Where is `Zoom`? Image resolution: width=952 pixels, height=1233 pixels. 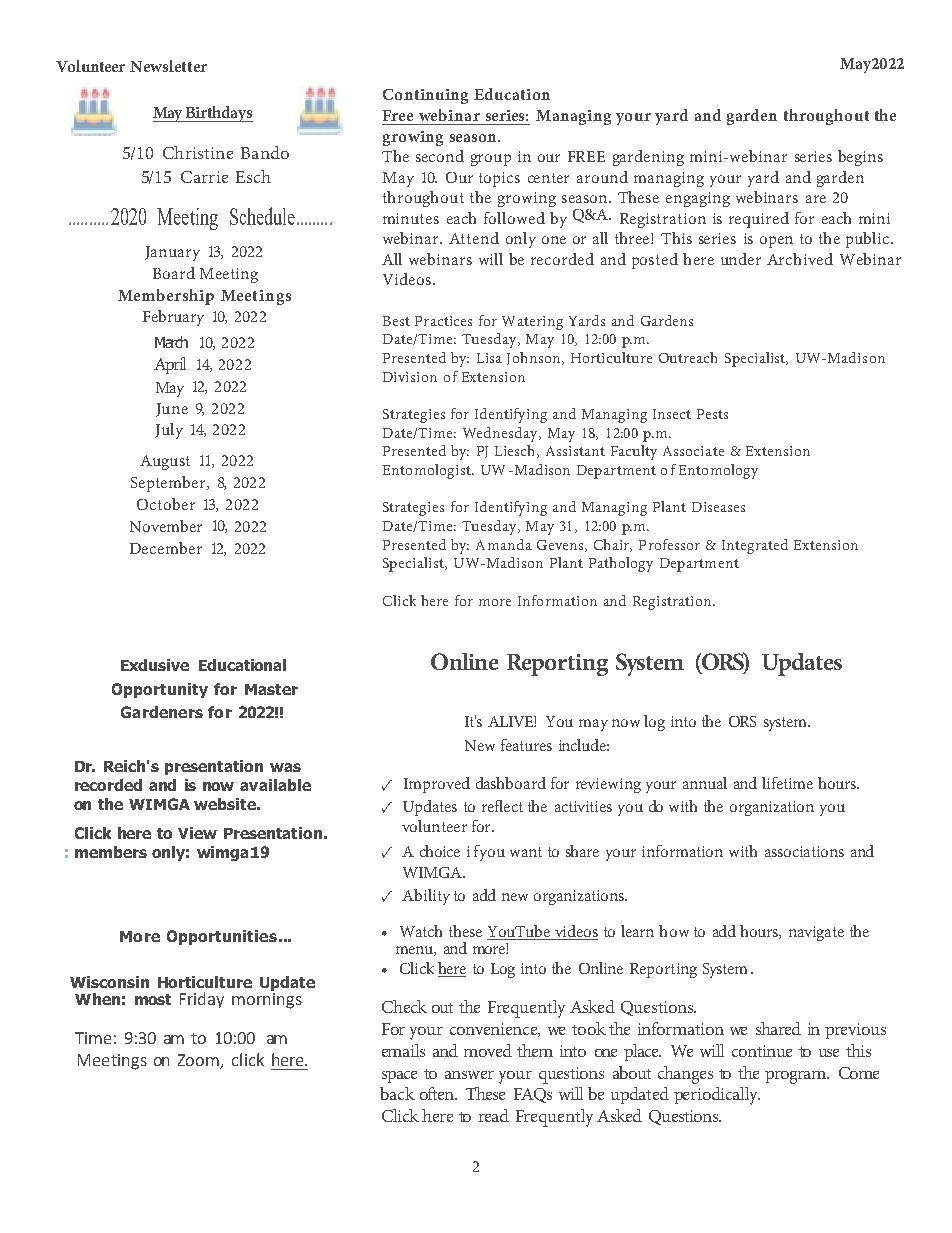
Zoom is located at coordinates (199, 1061).
